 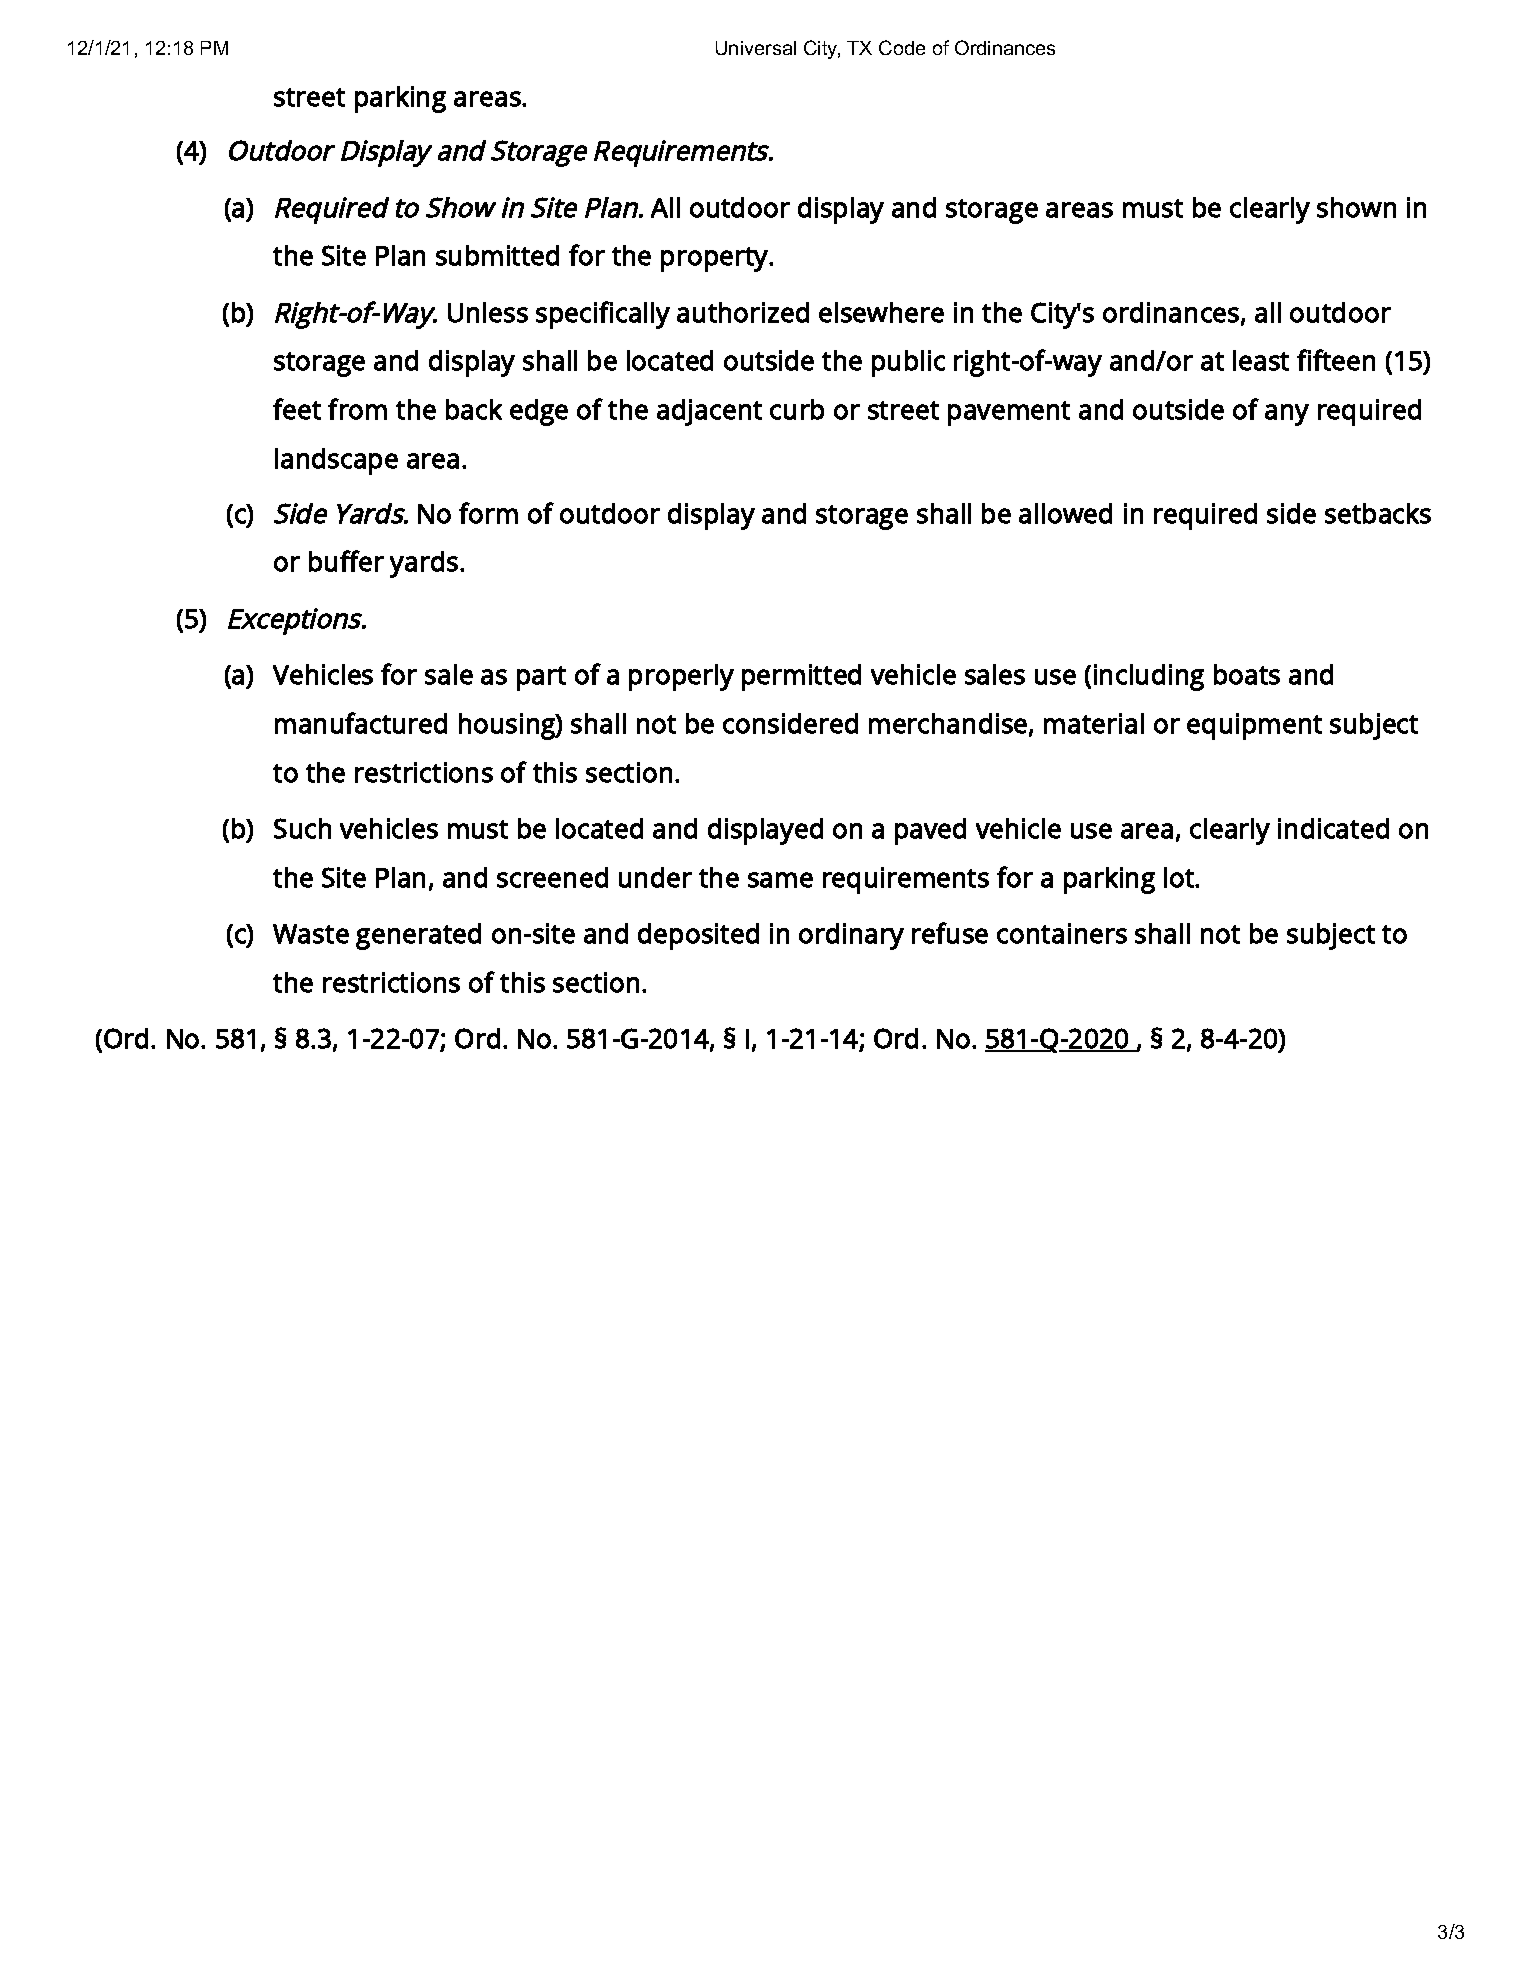 I want to click on least, so click(x=1261, y=360).
